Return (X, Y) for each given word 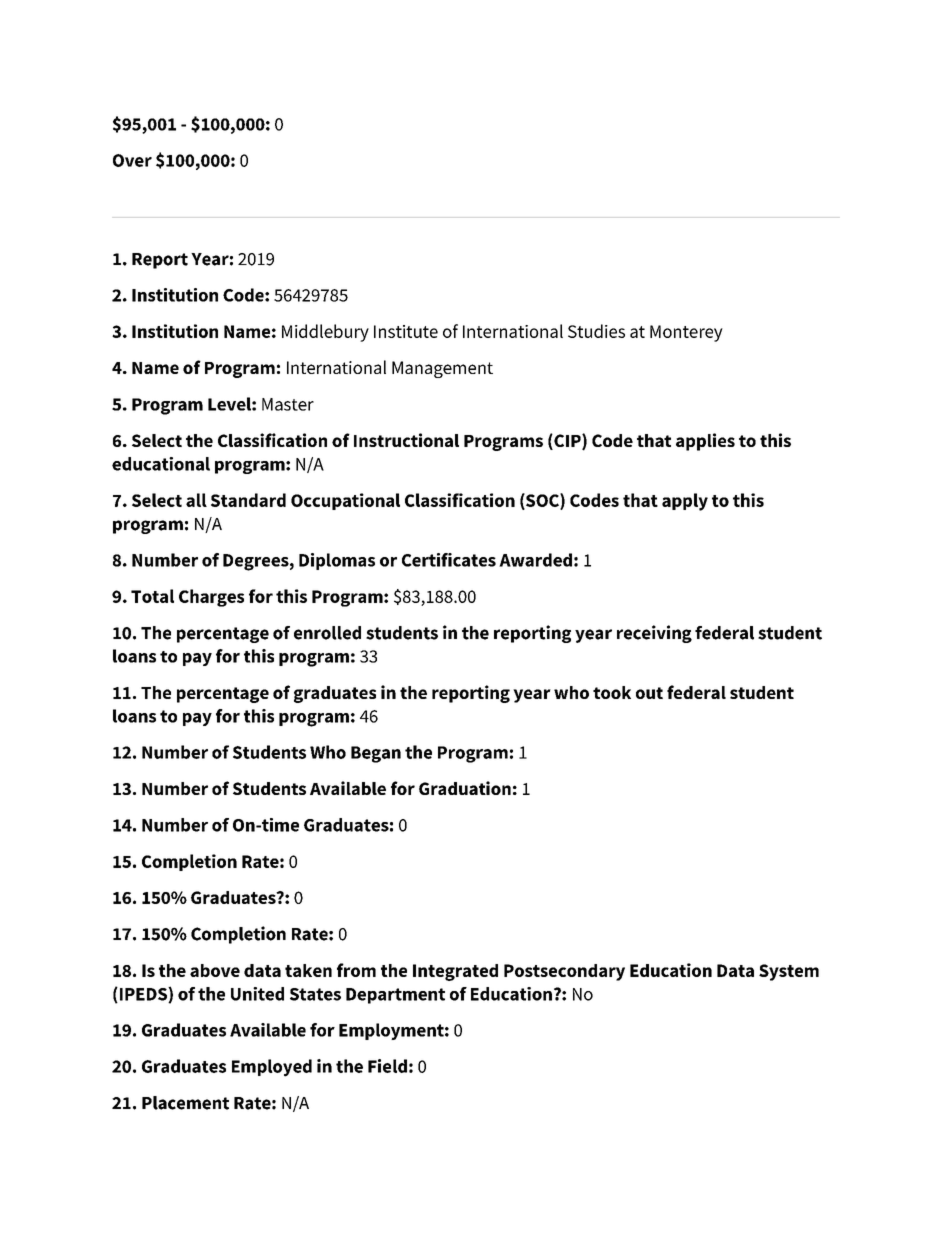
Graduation (465, 788)
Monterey (686, 333)
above (215, 970)
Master (288, 404)
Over (132, 160)
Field (387, 1066)
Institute (406, 331)
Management (442, 369)
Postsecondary (564, 972)
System (789, 972)
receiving (654, 634)
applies (705, 442)
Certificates (449, 560)
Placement (185, 1103)
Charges (211, 598)
